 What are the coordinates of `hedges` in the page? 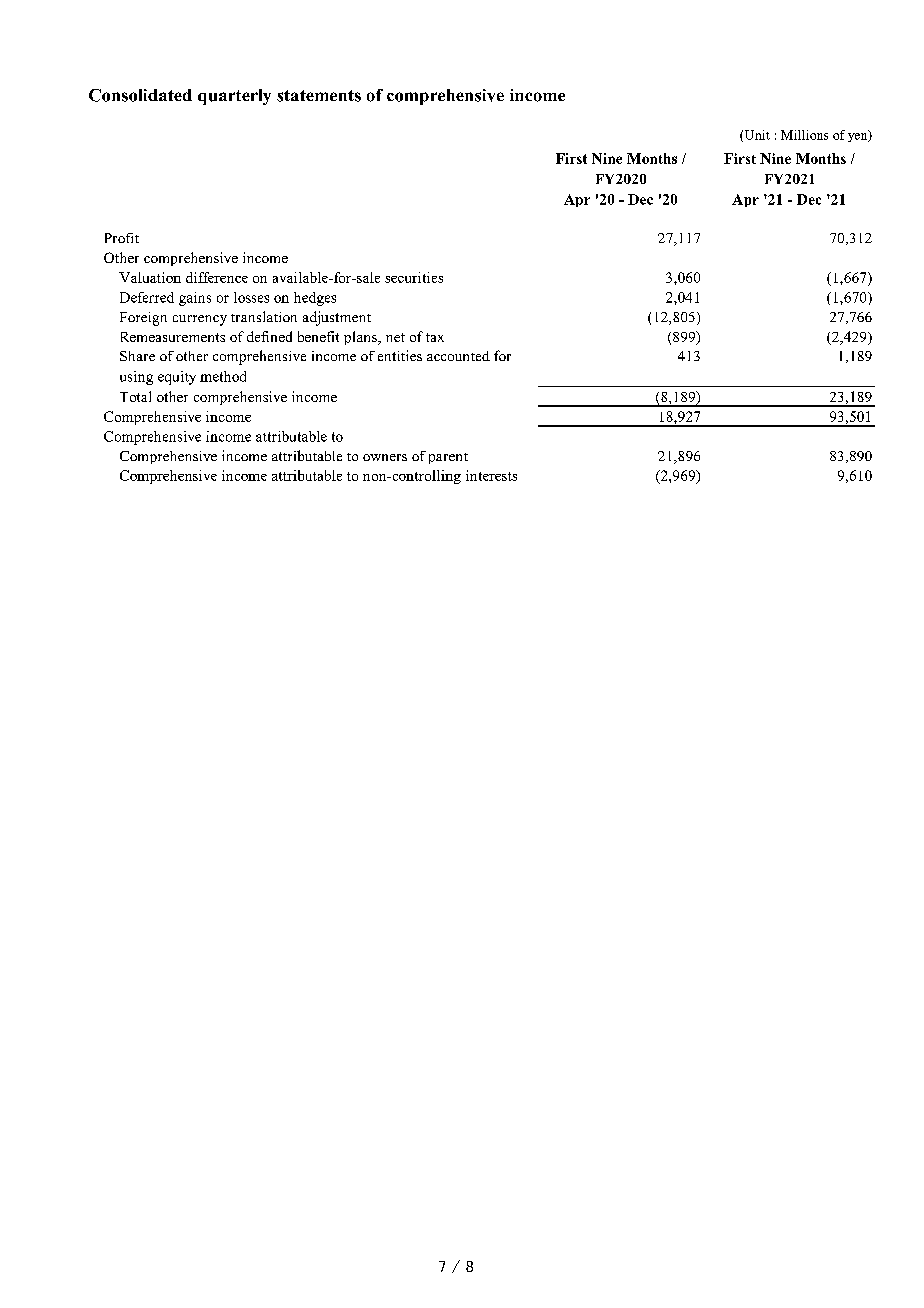 It's located at (315, 299).
